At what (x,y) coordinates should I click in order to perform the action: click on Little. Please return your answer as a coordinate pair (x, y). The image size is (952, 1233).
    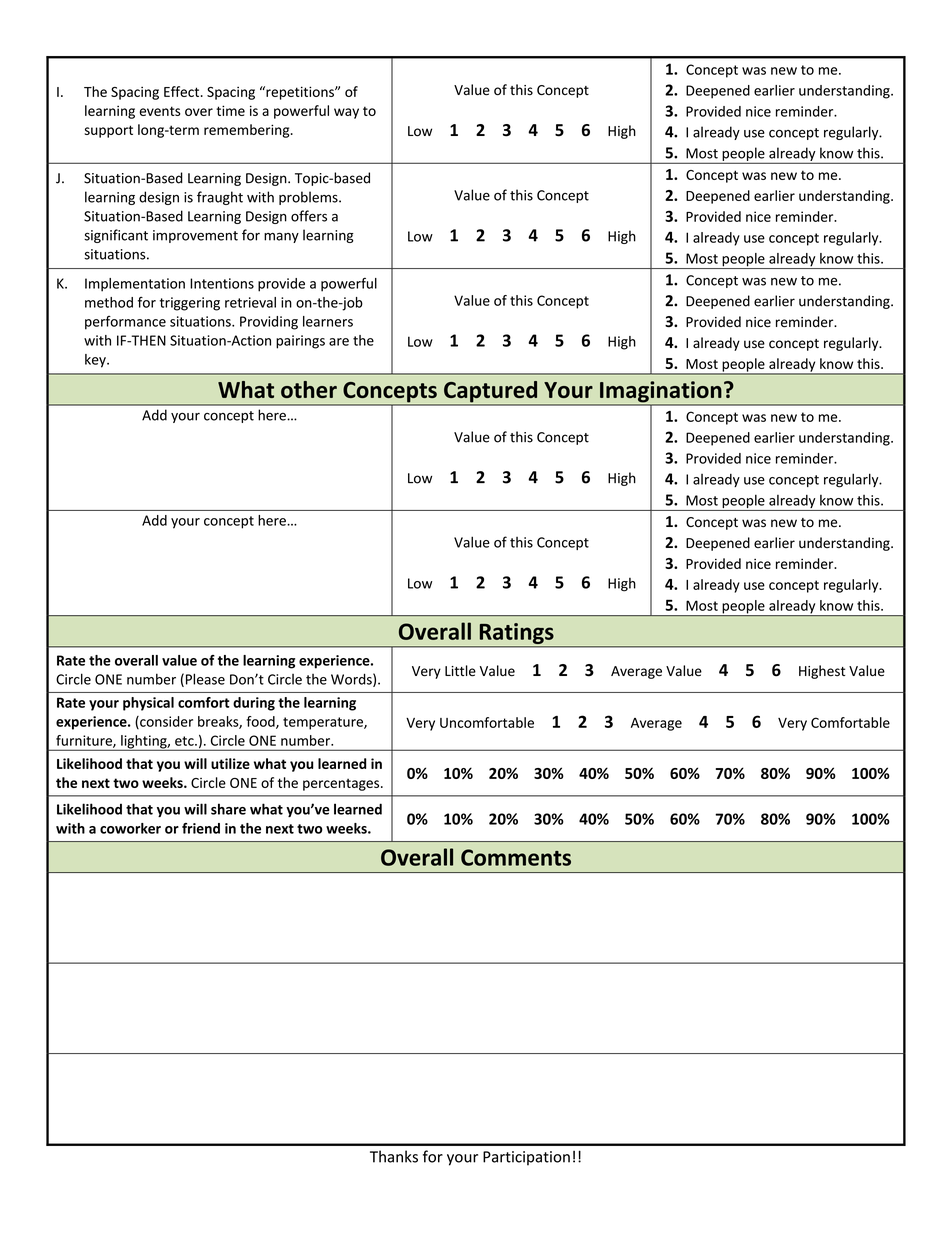
    Looking at the image, I should click on (460, 671).
